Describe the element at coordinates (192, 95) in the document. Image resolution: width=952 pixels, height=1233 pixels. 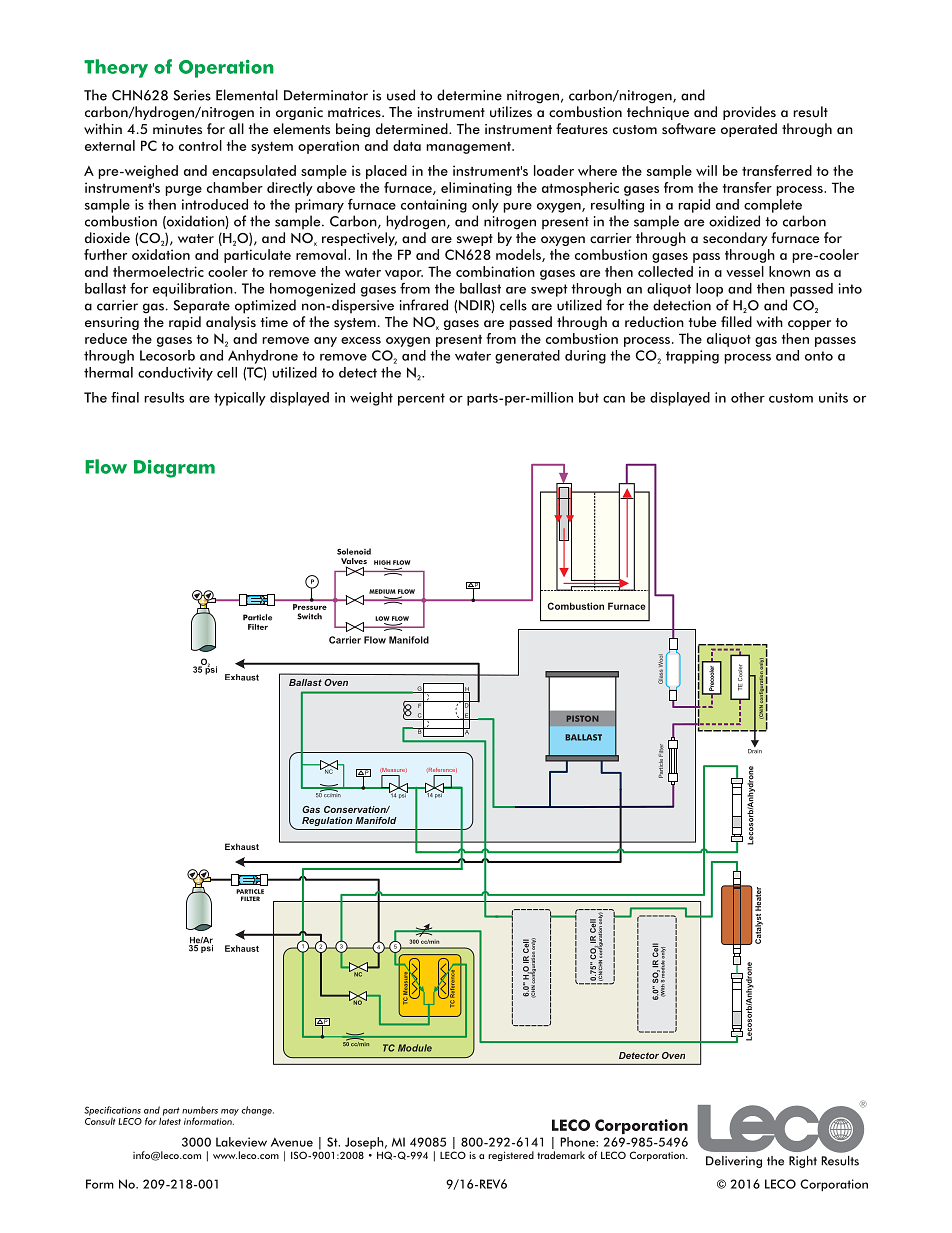
I see `Series` at that location.
